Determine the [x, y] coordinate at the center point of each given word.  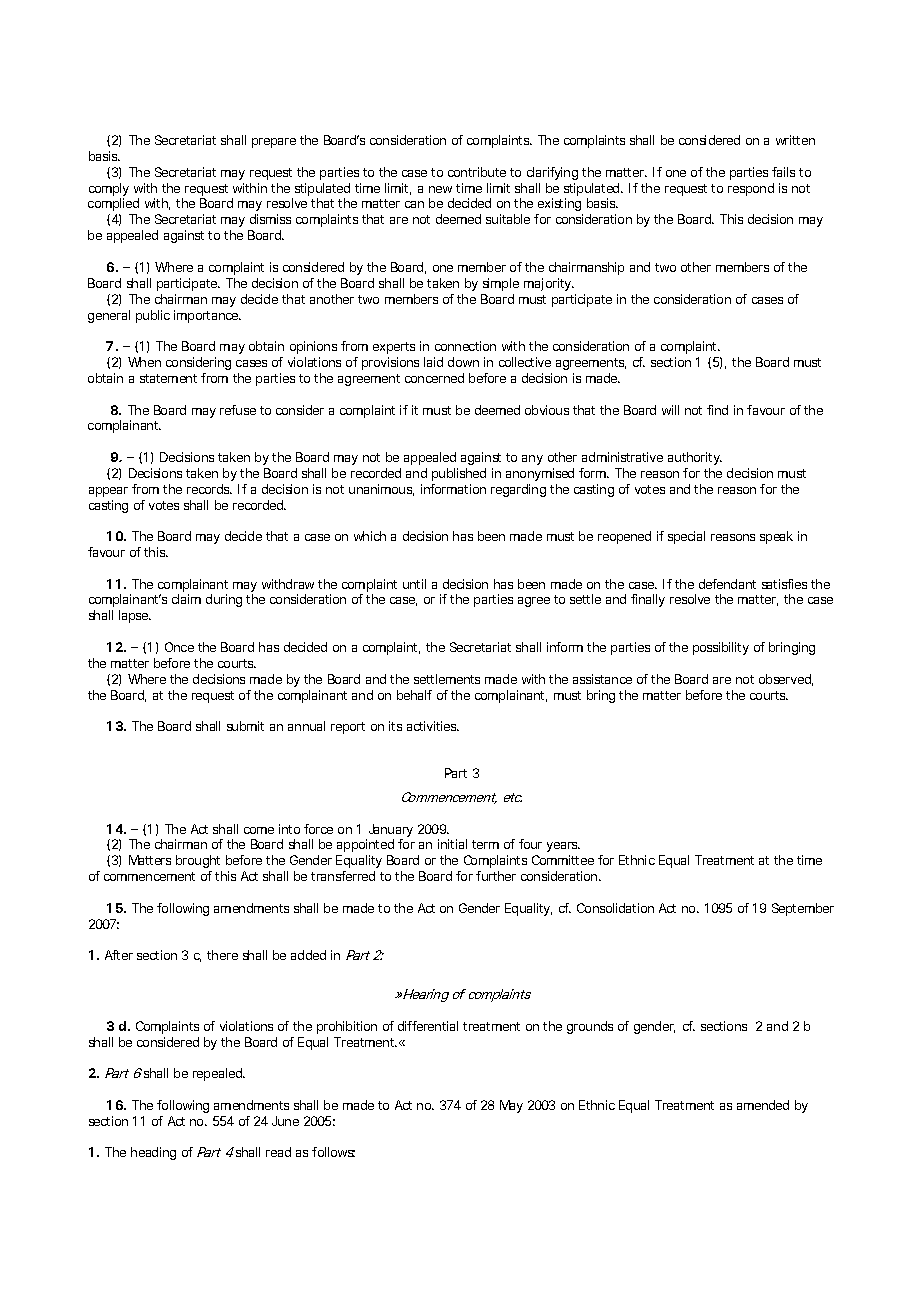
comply [109, 191]
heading [153, 1153]
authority [695, 458]
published [459, 474]
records [209, 489]
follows [333, 1152]
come [259, 830]
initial [452, 844]
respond [751, 189]
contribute [477, 172]
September [803, 909]
